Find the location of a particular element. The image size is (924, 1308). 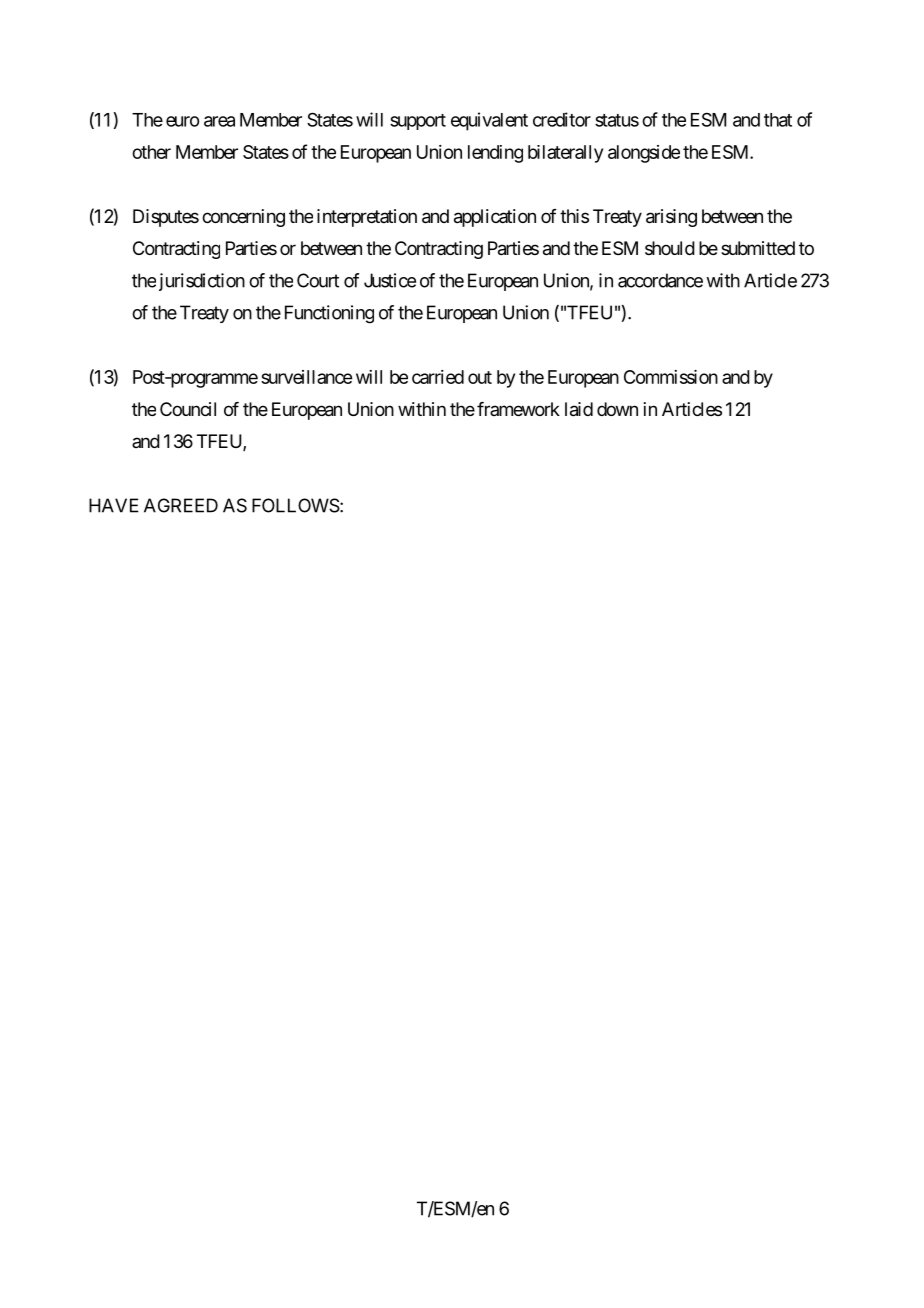

area is located at coordinates (219, 121).
